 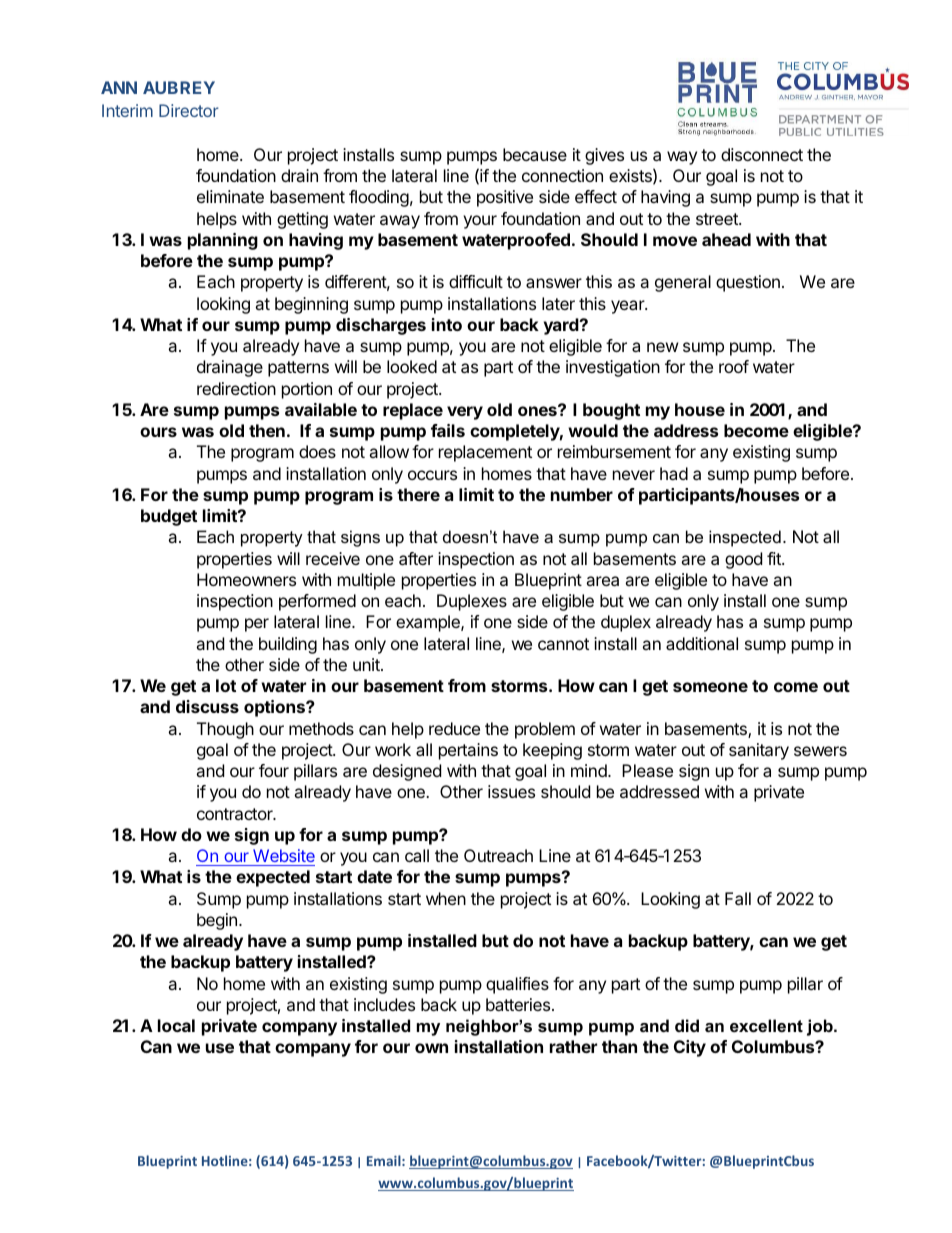 What do you see at coordinates (762, 154) in the page?
I see `disconnect` at bounding box center [762, 154].
